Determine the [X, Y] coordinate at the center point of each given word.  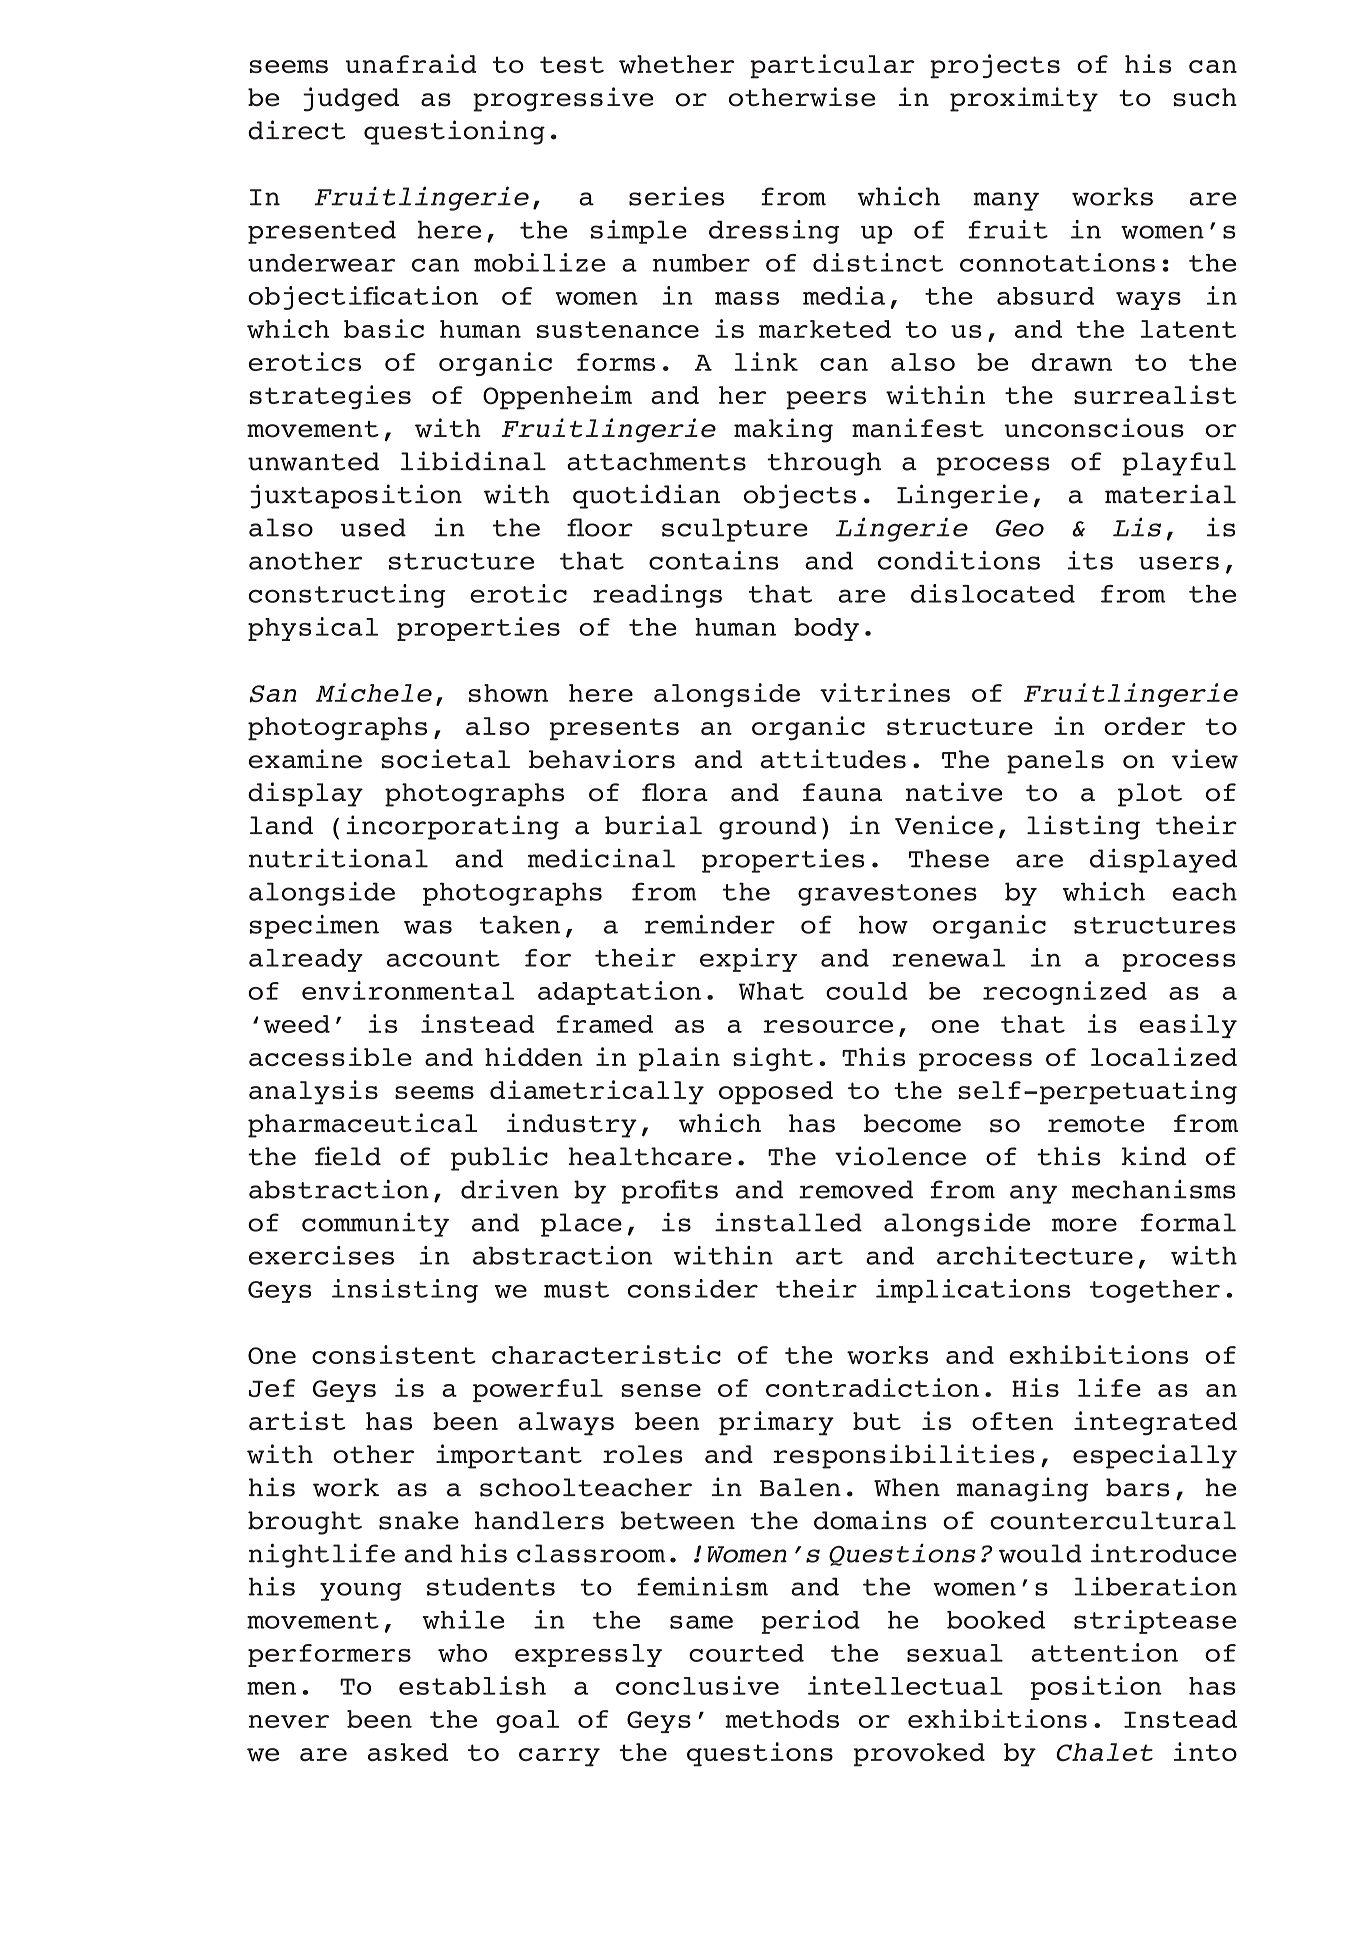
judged [351, 99]
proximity [1024, 99]
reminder [709, 924]
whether [676, 64]
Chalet [1104, 1752]
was [428, 927]
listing [1083, 827]
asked [408, 1752]
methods [782, 1719]
